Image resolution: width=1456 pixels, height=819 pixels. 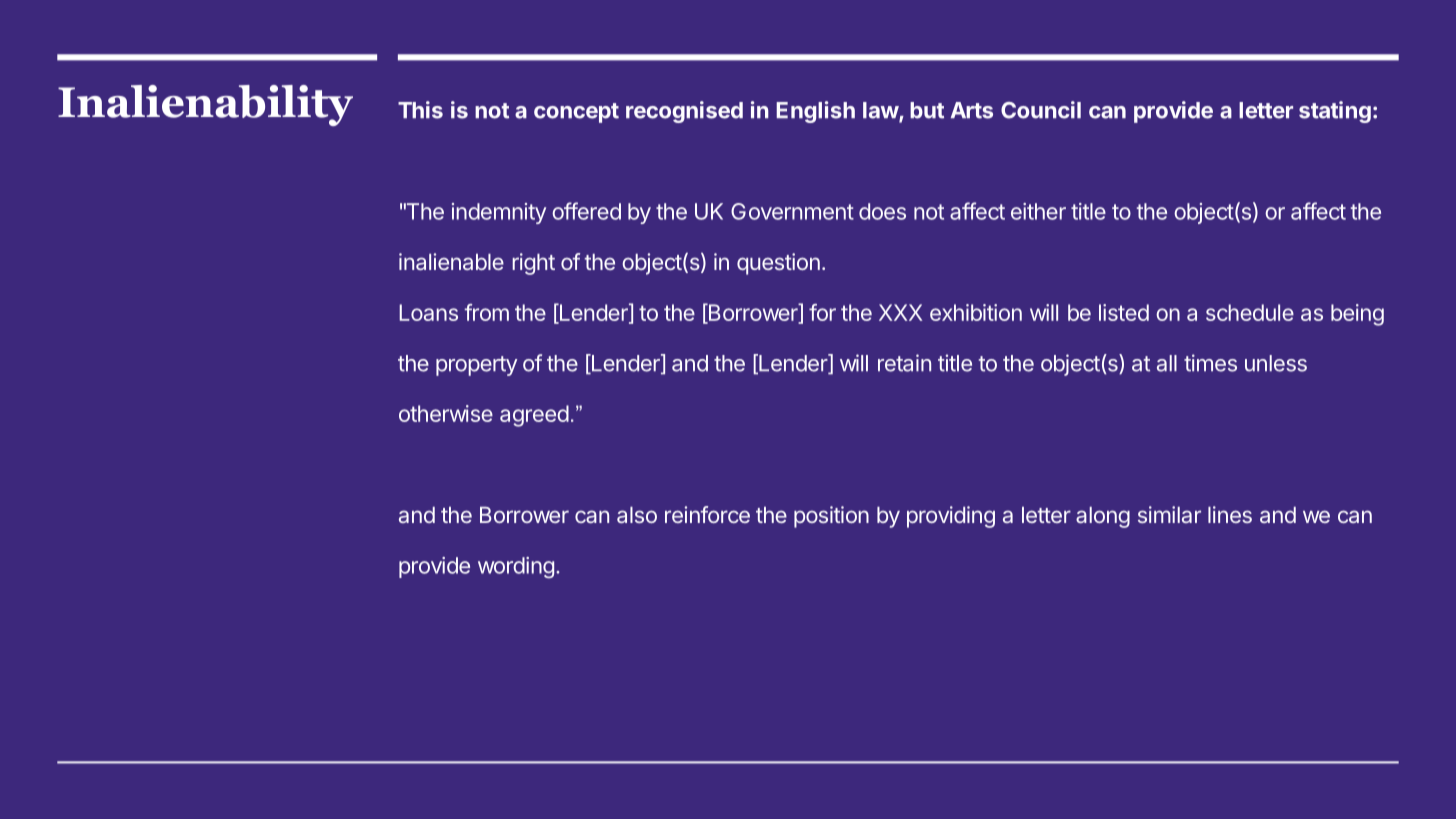 I want to click on property, so click(x=476, y=366).
